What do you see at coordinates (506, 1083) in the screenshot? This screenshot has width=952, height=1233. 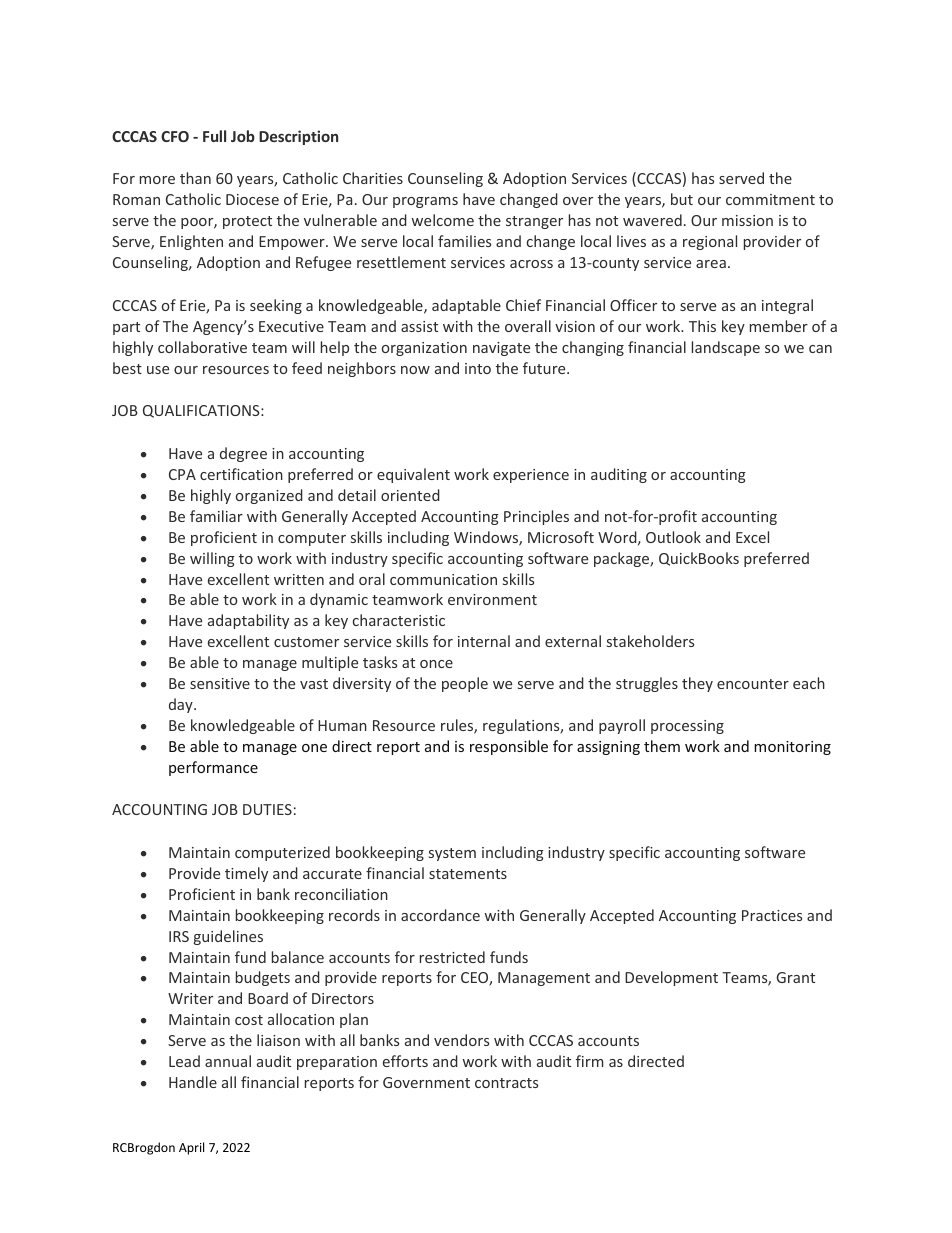 I see `contracts` at bounding box center [506, 1083].
